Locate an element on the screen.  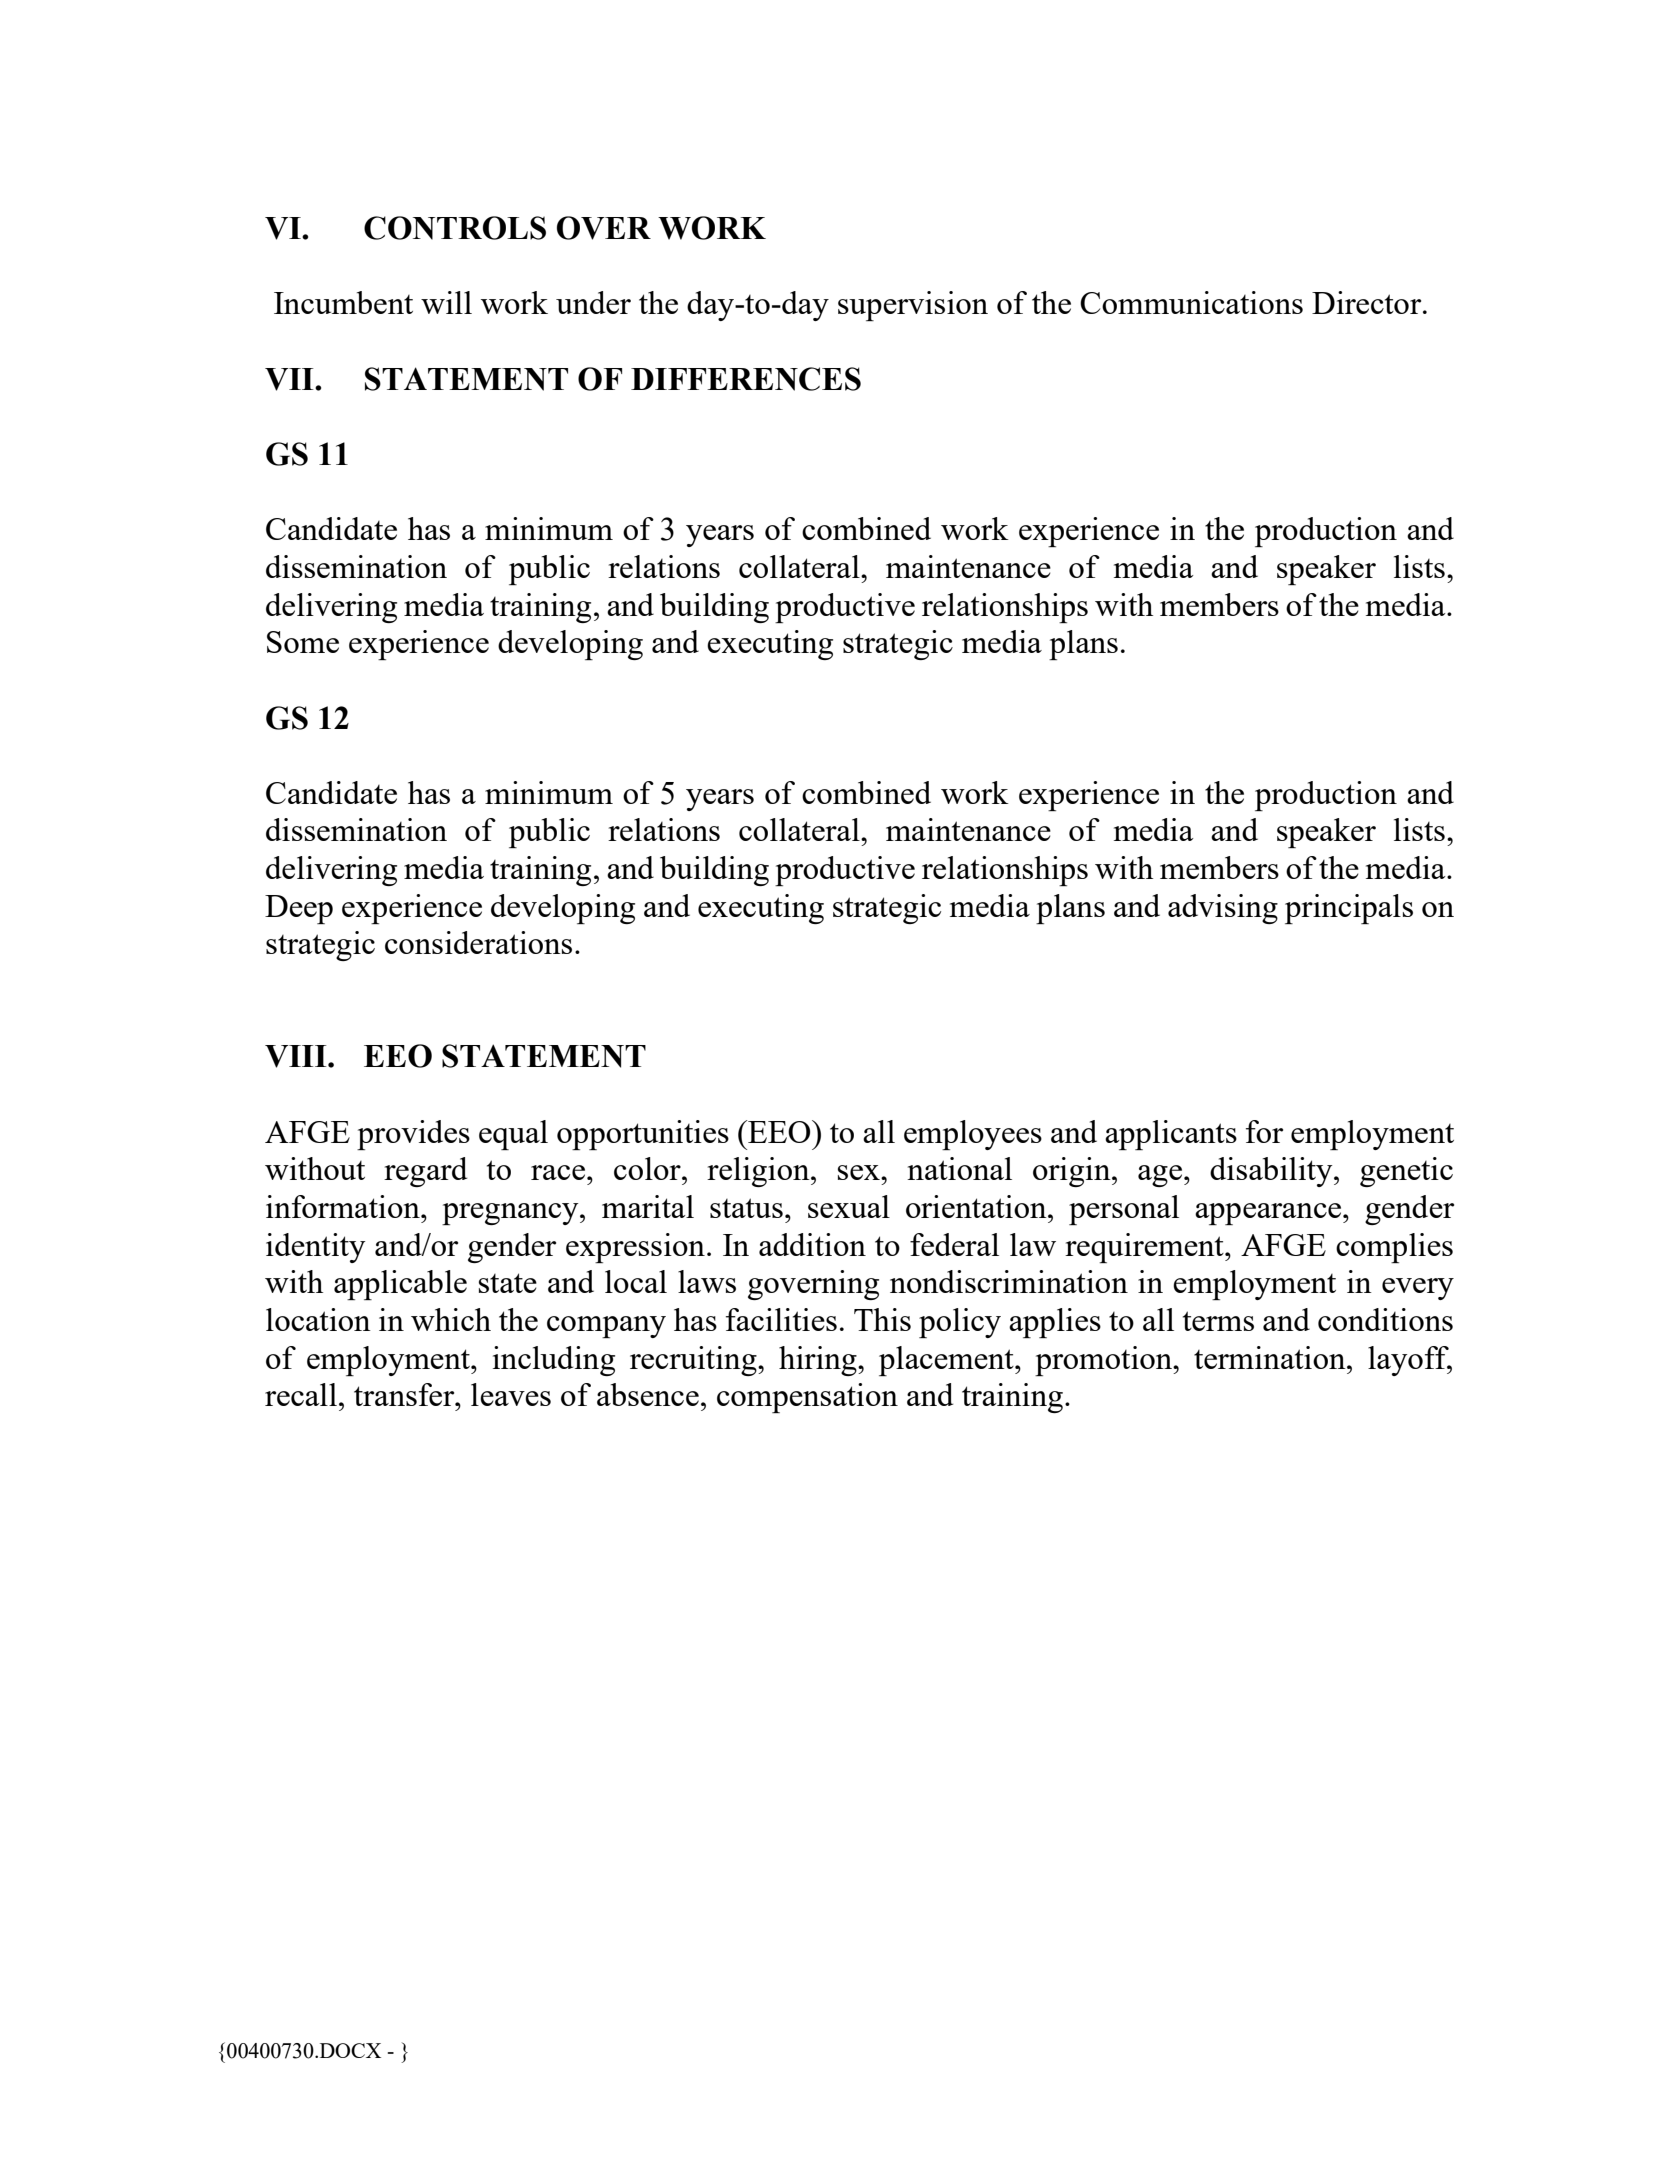
hiring is located at coordinates (819, 1361).
